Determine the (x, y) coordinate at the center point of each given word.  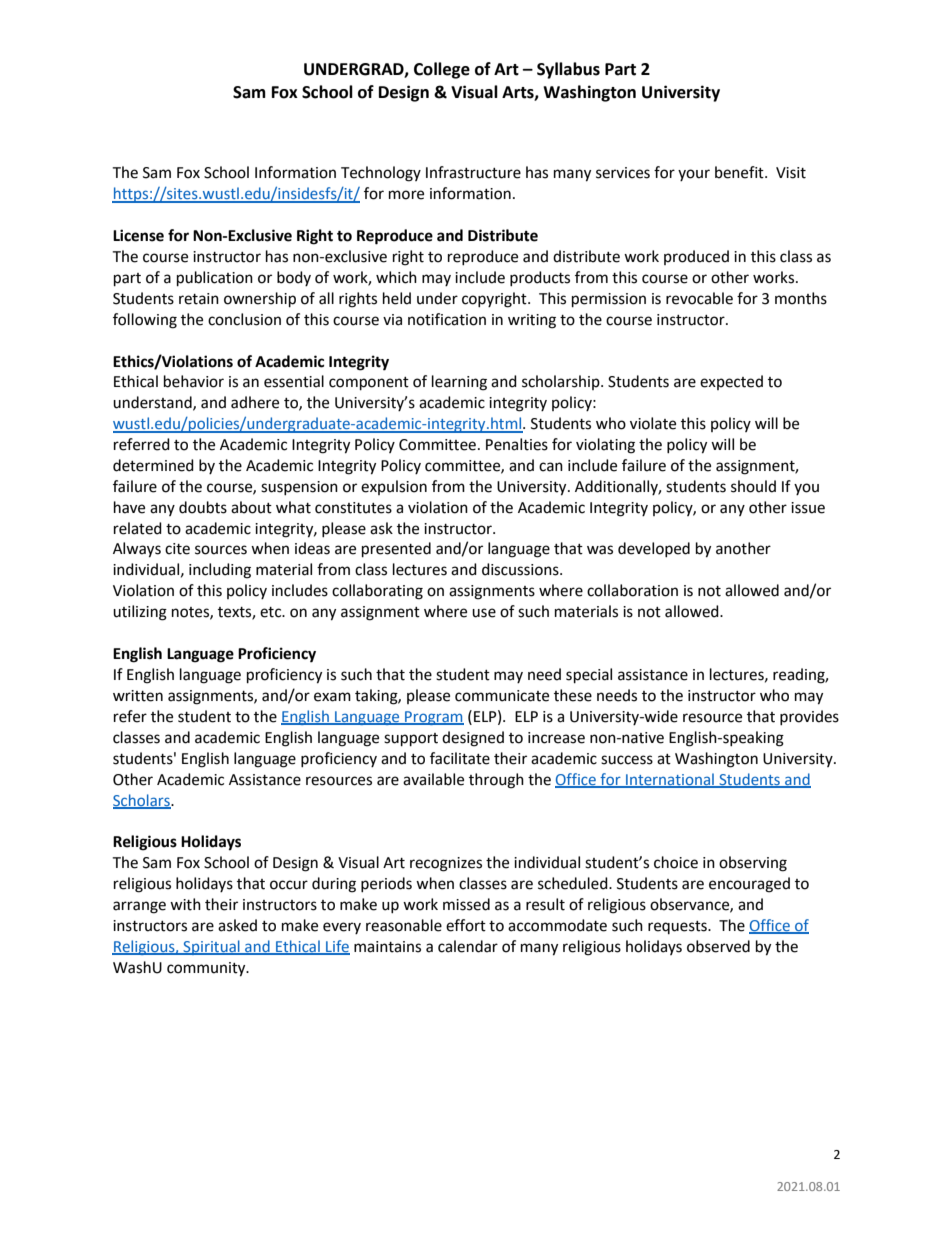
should (753, 486)
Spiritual (211, 947)
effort (466, 925)
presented (396, 550)
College (442, 70)
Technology (381, 174)
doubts (203, 507)
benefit (740, 172)
